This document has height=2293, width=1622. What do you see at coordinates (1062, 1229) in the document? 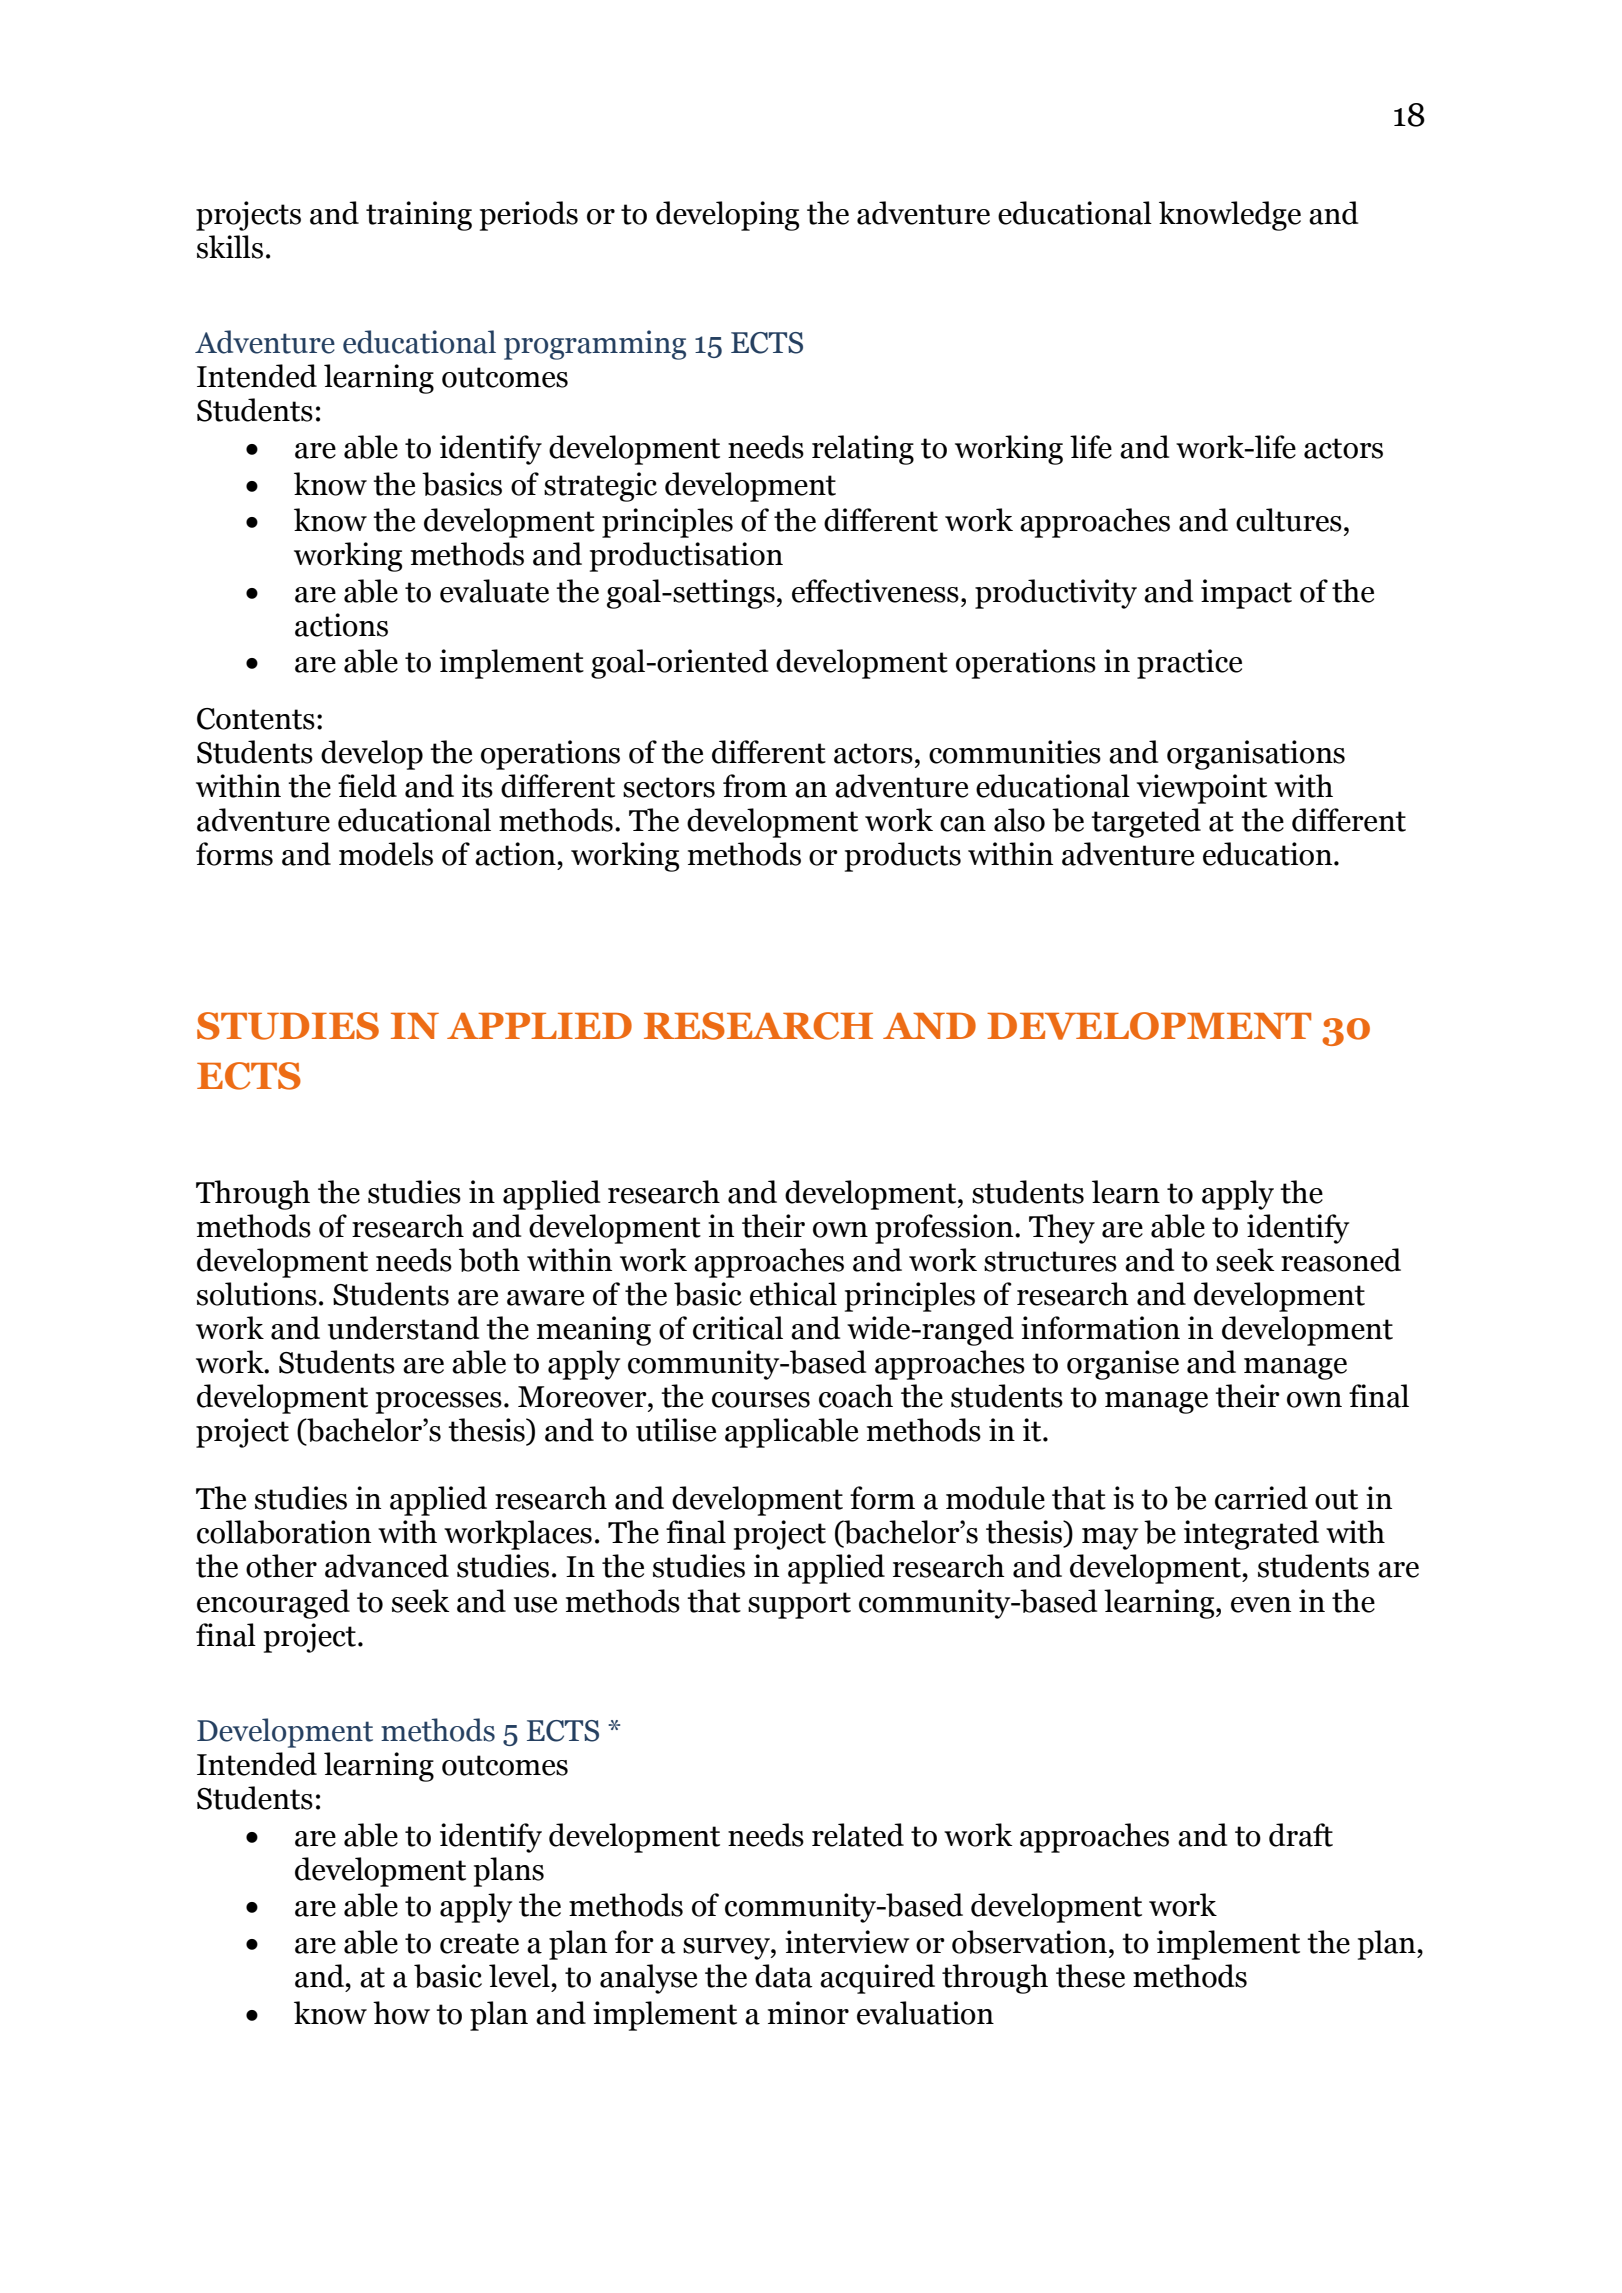
I see `They` at bounding box center [1062, 1229].
